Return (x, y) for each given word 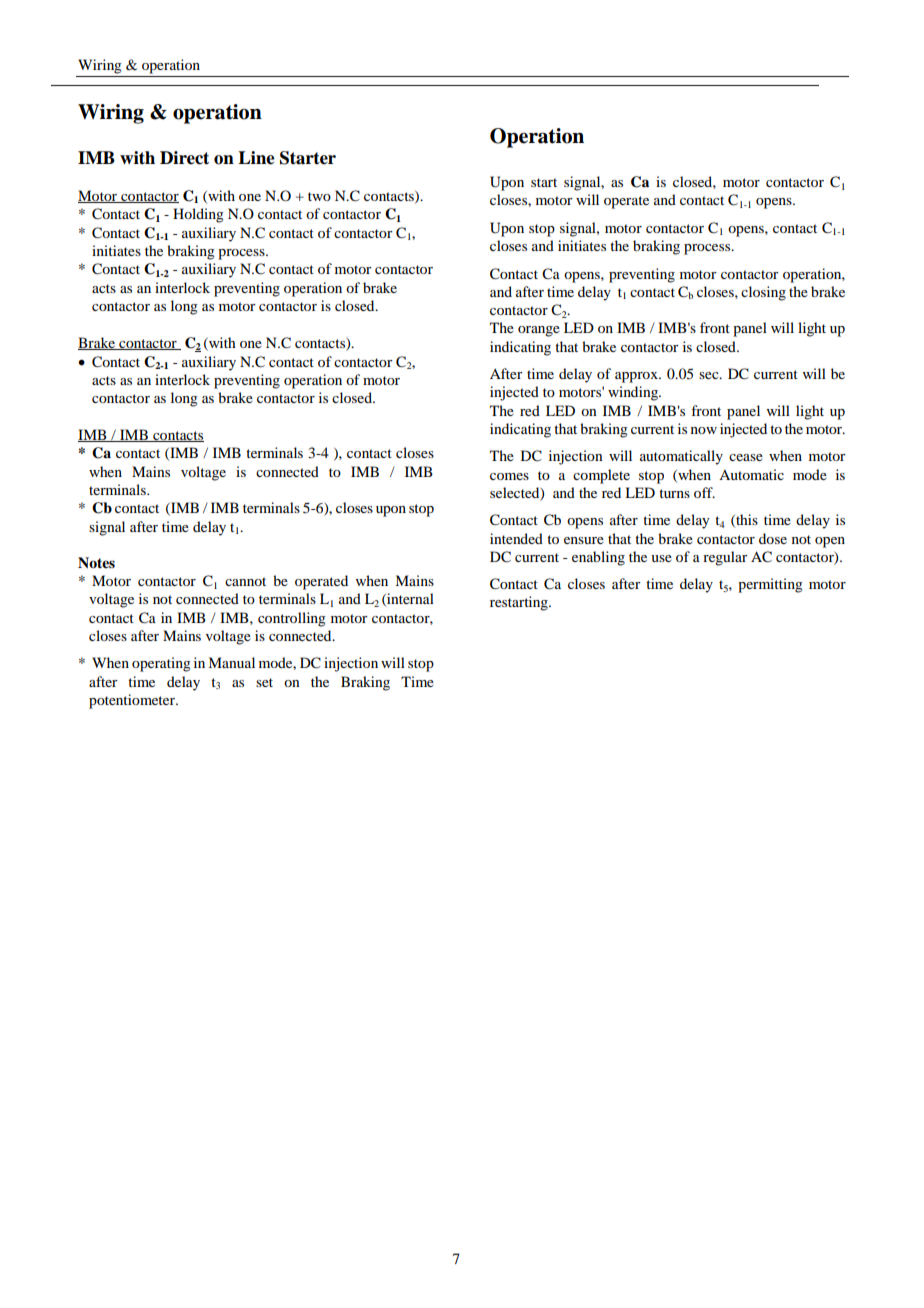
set (264, 682)
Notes (96, 562)
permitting (770, 585)
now (704, 430)
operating (161, 664)
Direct (184, 158)
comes (509, 476)
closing (763, 293)
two (319, 196)
